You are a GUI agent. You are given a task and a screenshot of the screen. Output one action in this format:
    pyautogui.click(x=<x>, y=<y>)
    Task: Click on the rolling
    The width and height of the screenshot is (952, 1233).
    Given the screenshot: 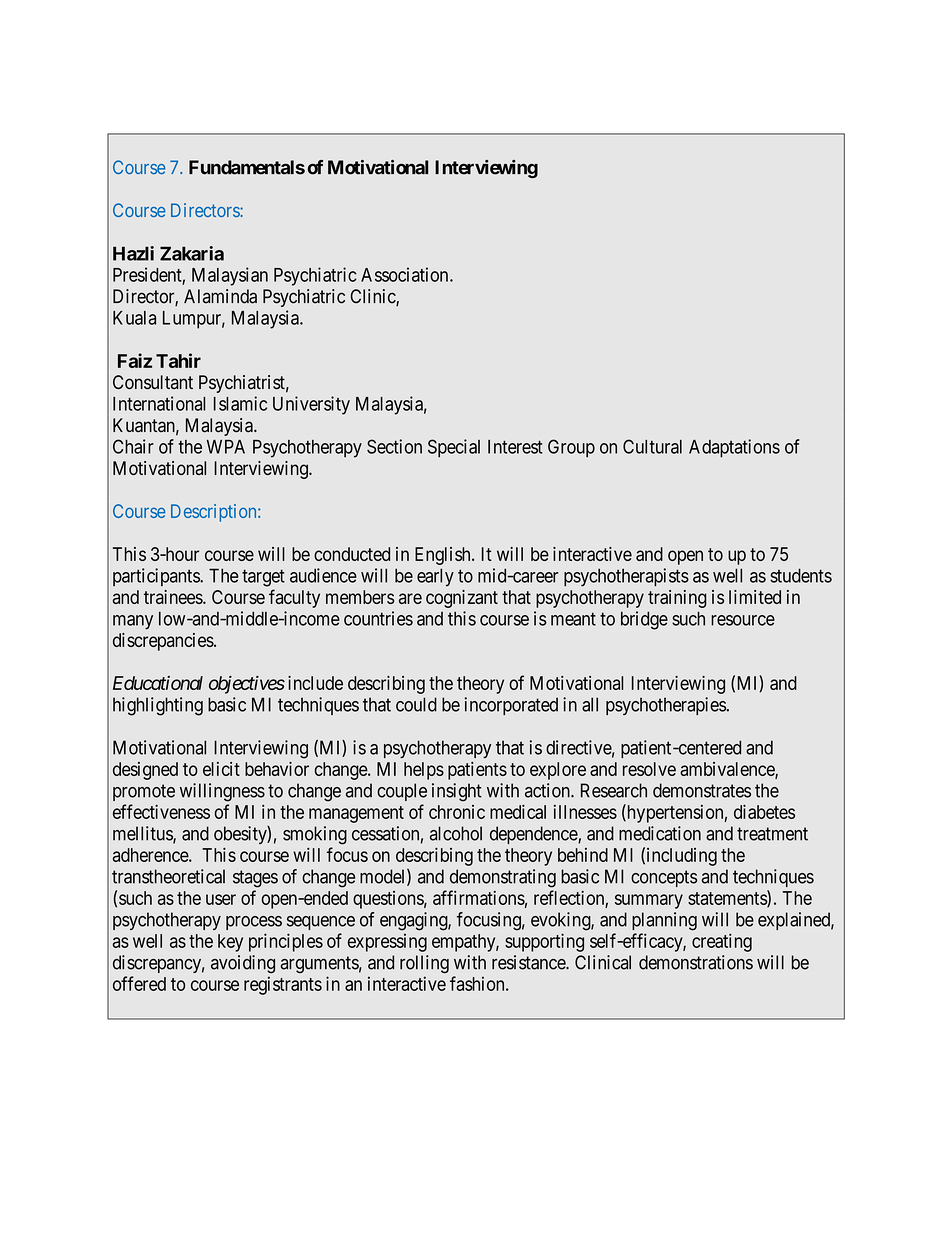 What is the action you would take?
    pyautogui.click(x=424, y=964)
